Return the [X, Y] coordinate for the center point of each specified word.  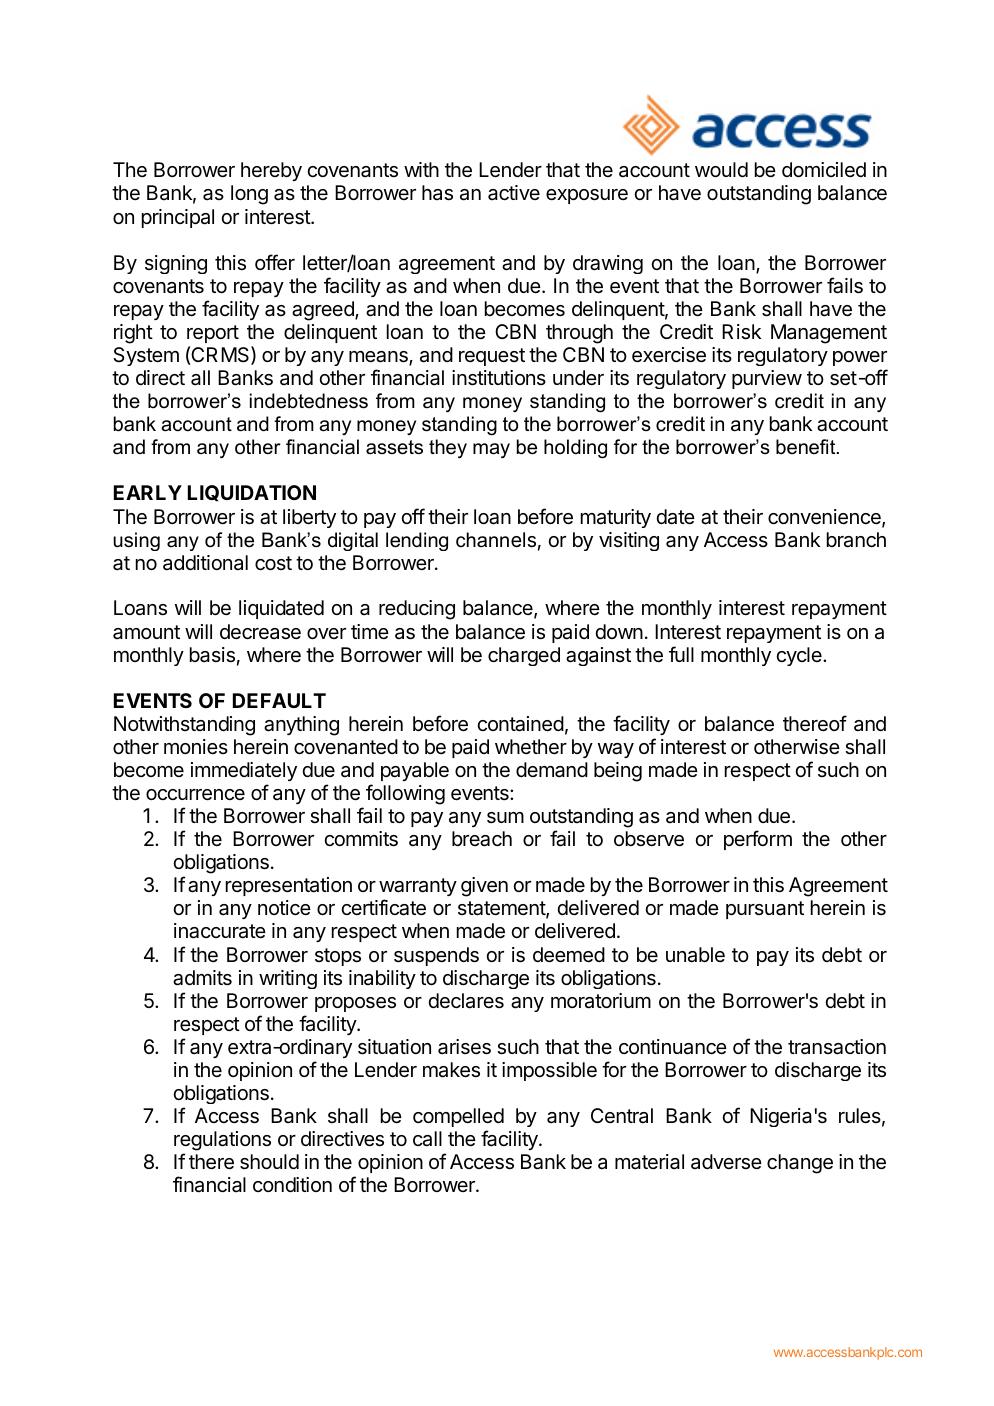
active [514, 193]
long [249, 195]
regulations [222, 1141]
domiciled [824, 169]
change [800, 1164]
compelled [458, 1117]
